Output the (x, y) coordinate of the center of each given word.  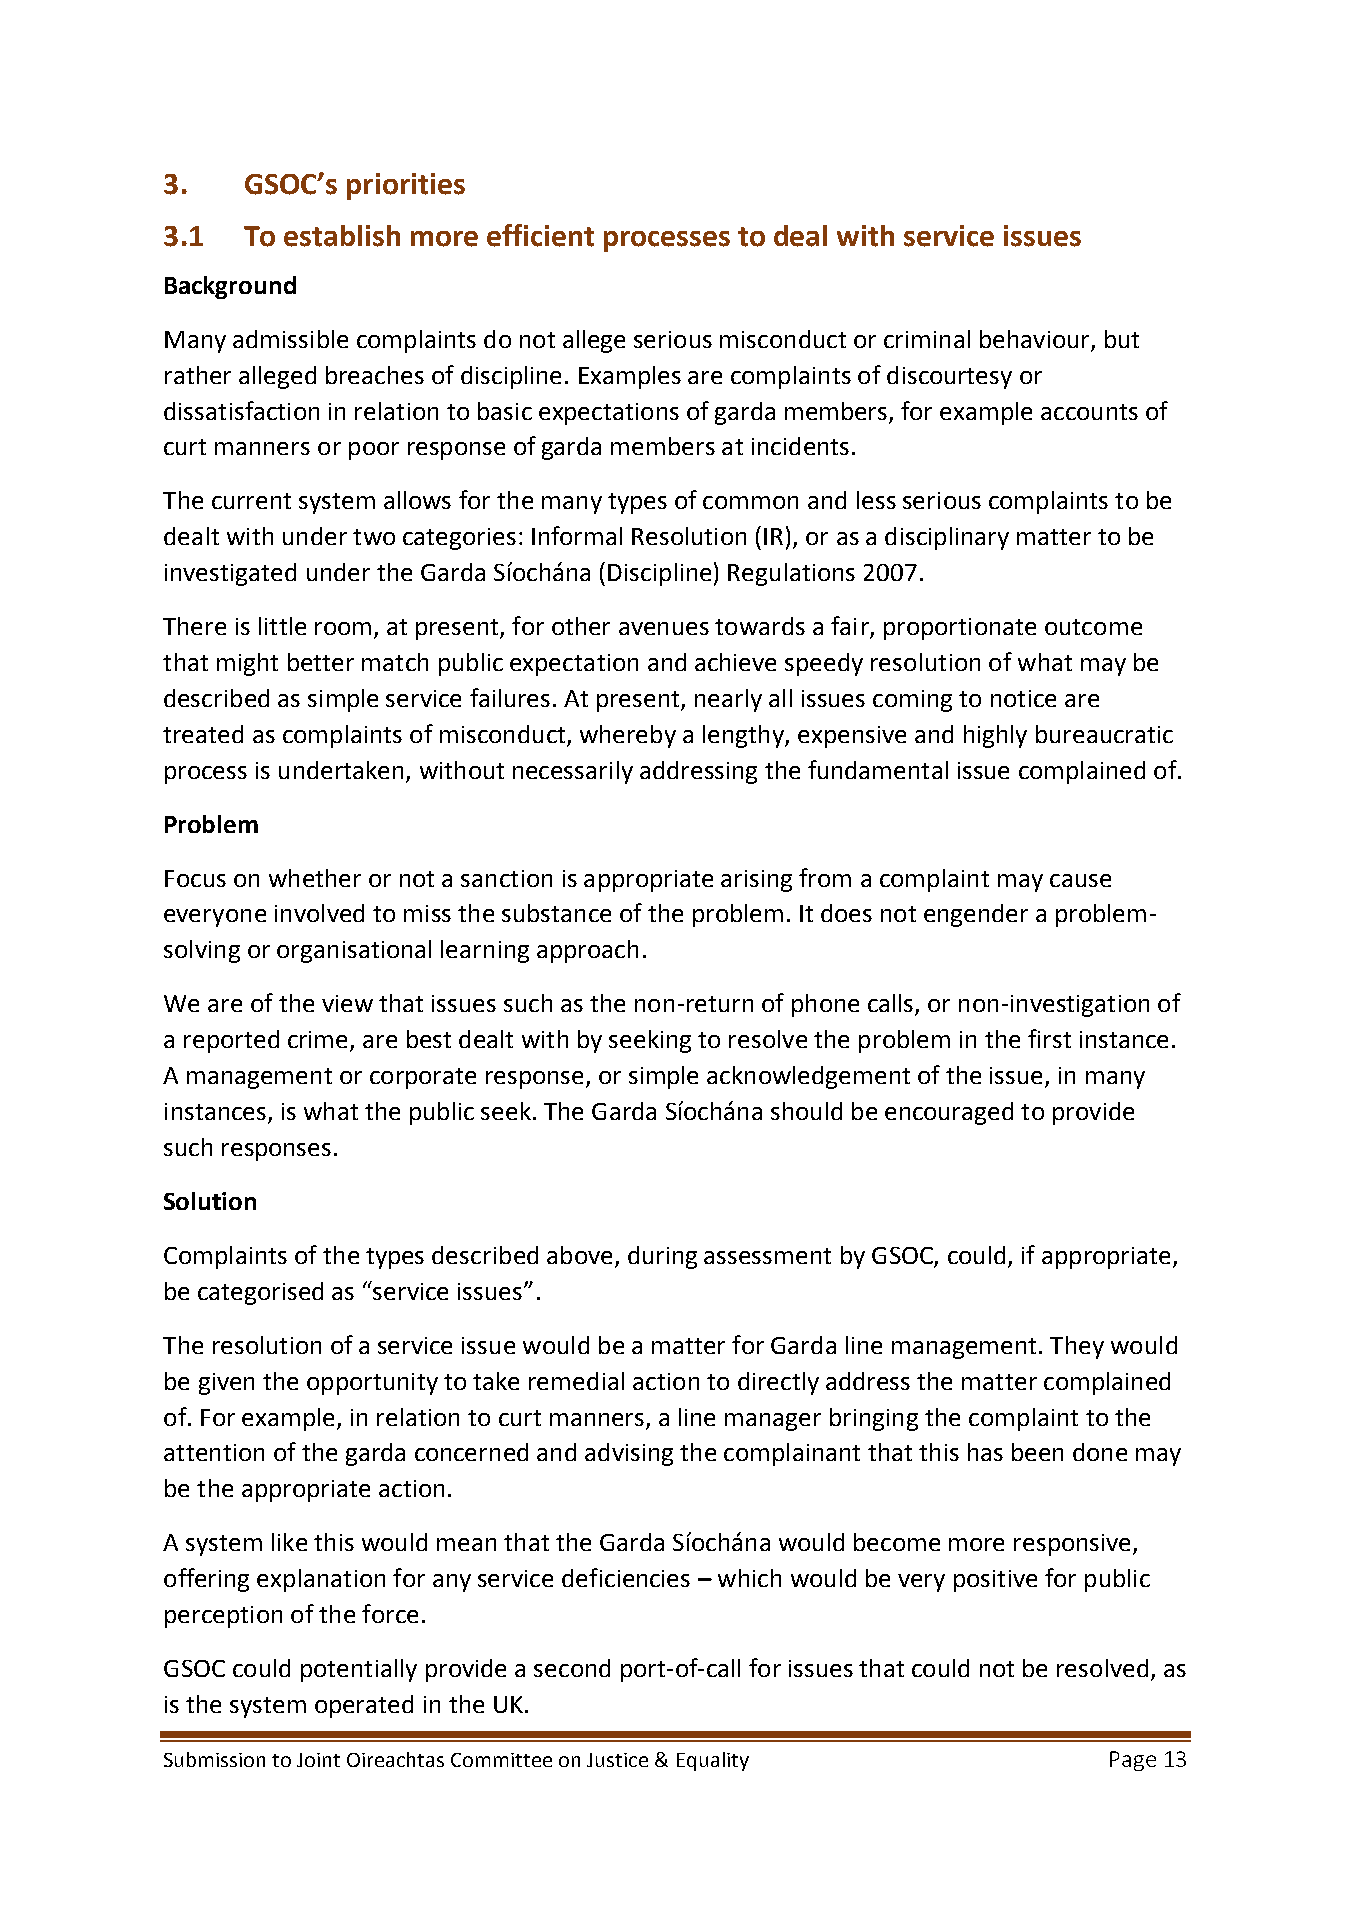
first (1049, 1038)
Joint (318, 1760)
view (347, 1003)
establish (342, 236)
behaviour (1034, 339)
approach (587, 951)
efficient (540, 235)
